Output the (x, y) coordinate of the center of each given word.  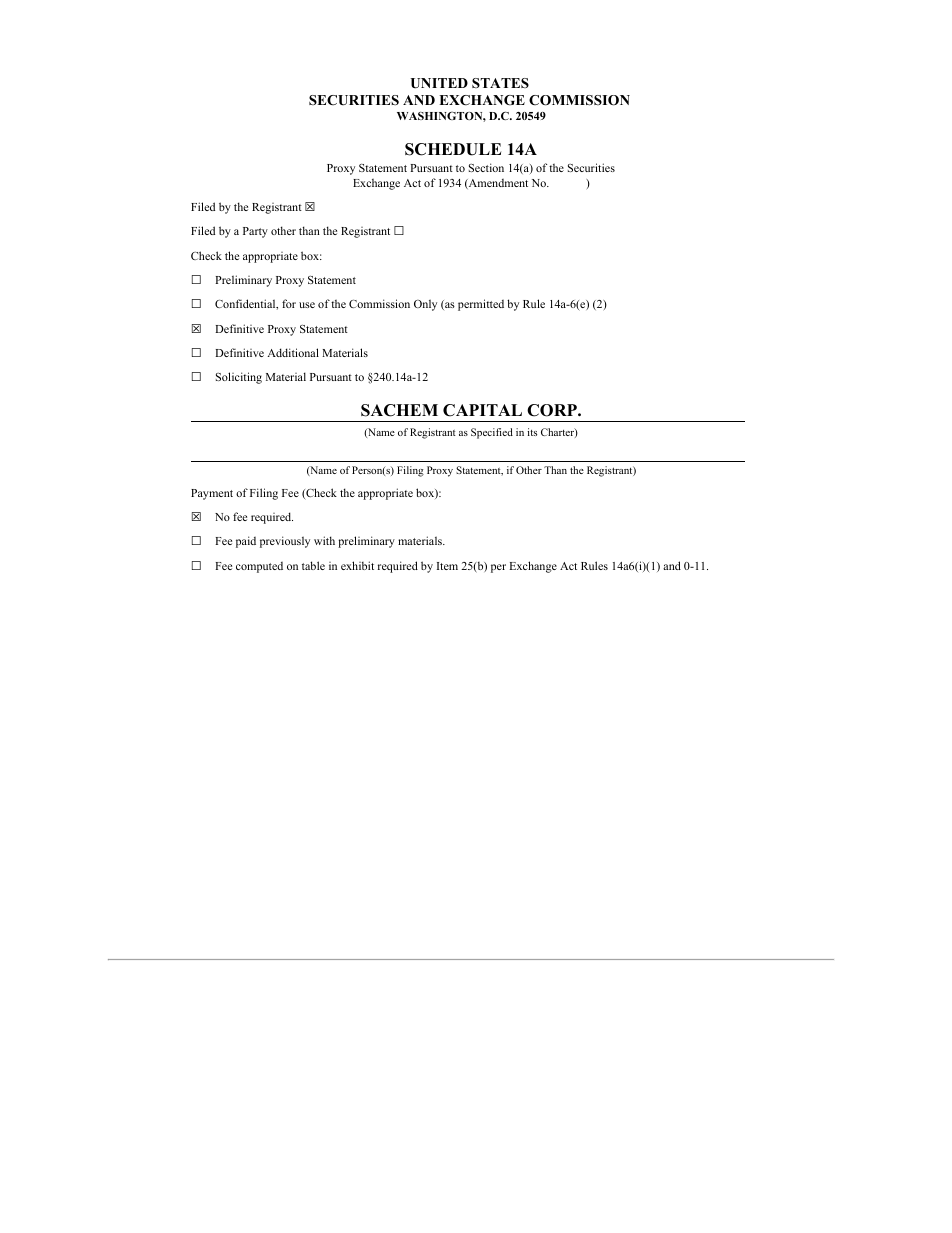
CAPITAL (482, 410)
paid (246, 542)
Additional (293, 352)
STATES (500, 83)
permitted (481, 305)
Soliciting (239, 378)
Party (255, 232)
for (289, 303)
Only (425, 305)
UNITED (439, 83)
